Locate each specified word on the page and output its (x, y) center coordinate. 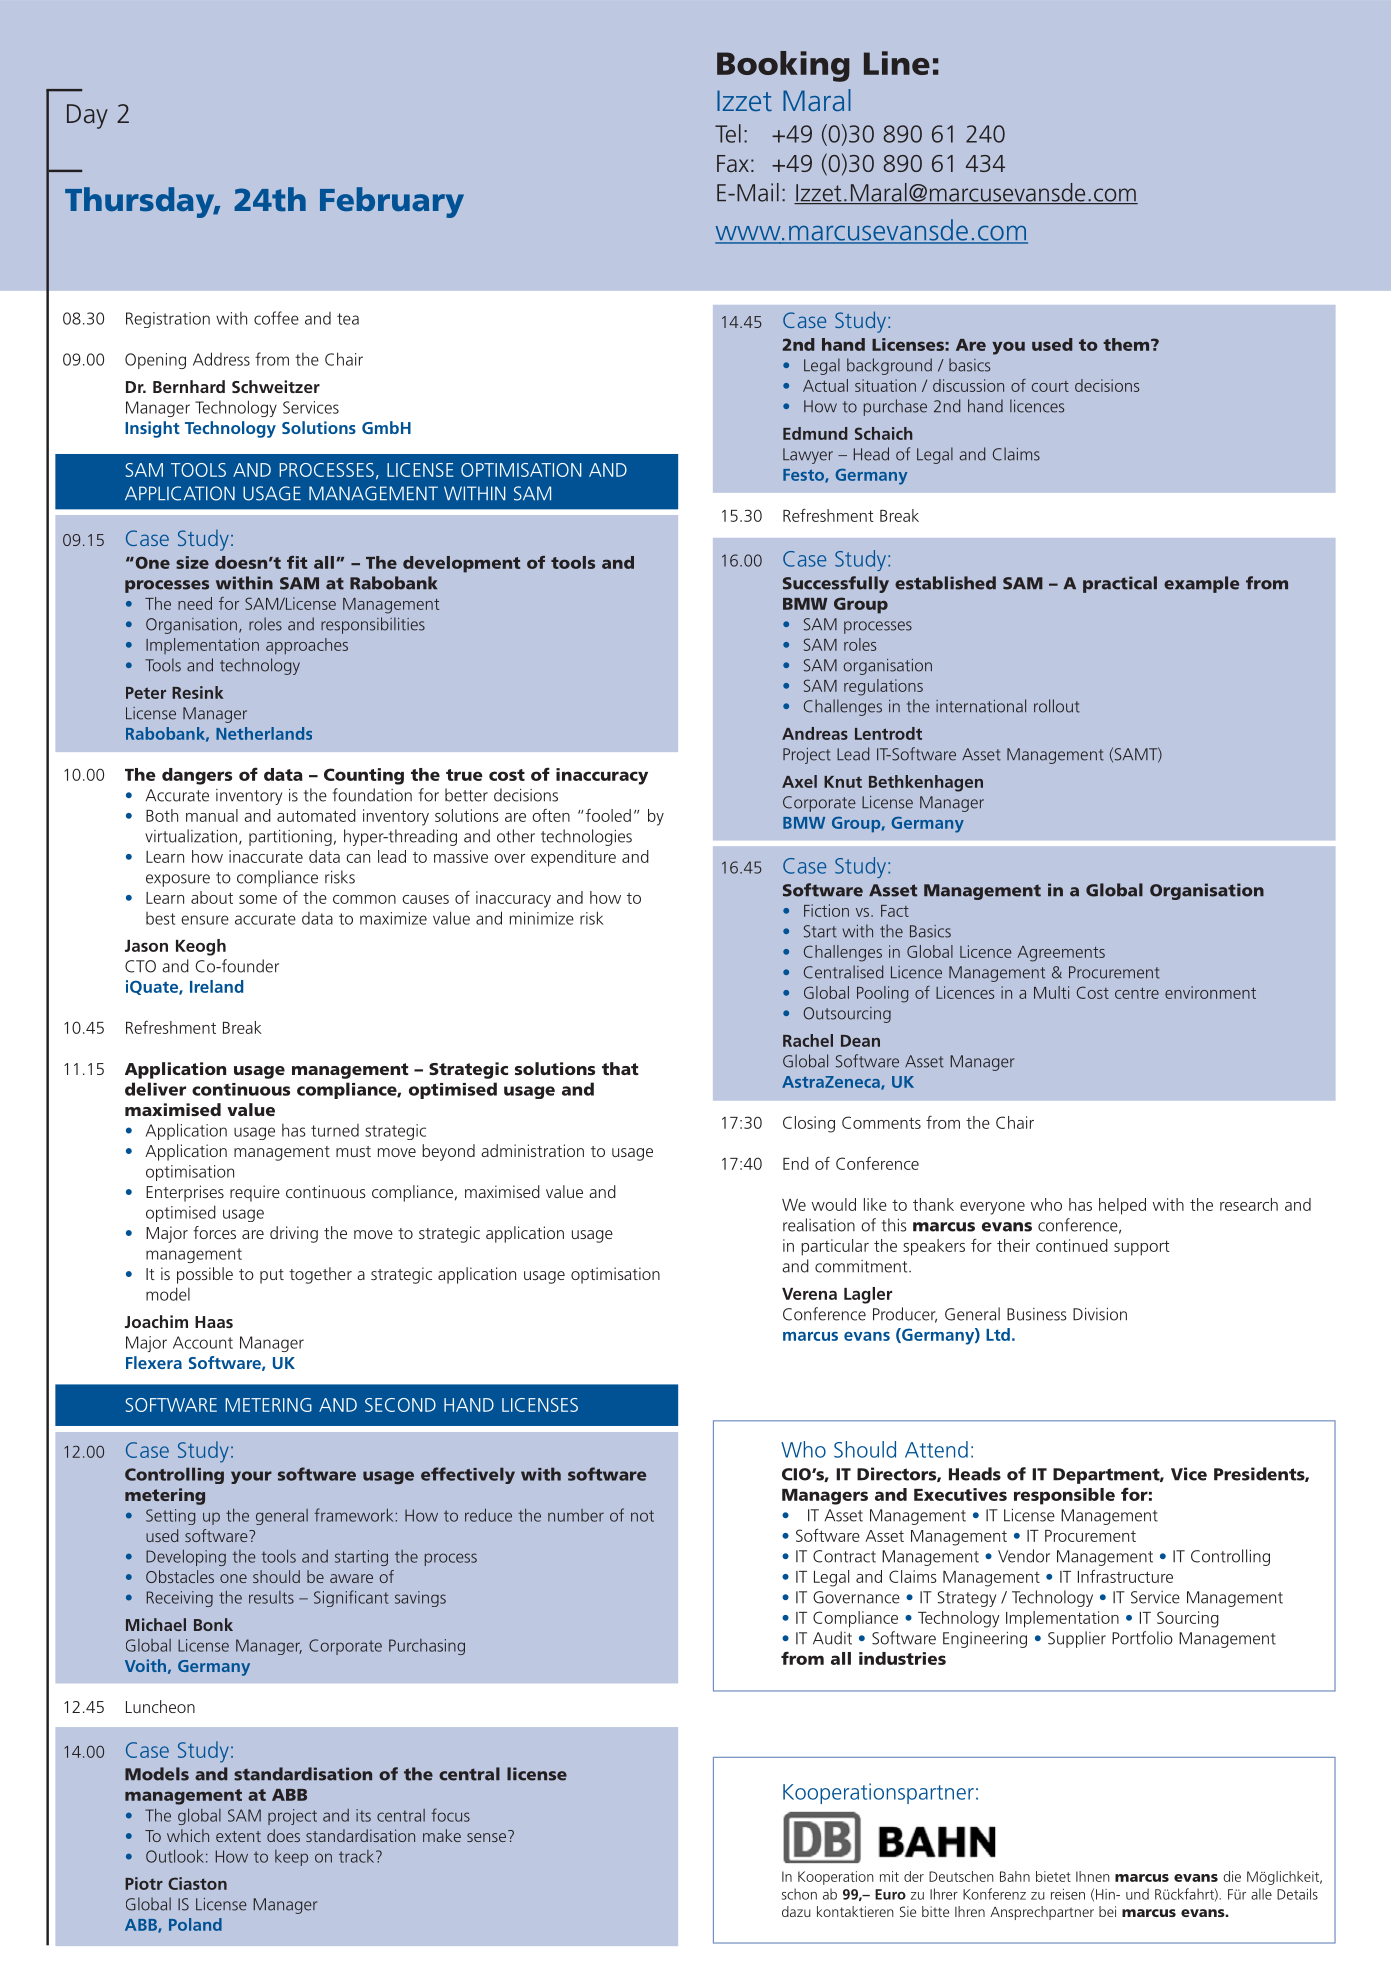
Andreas (815, 733)
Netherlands (264, 733)
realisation (819, 1225)
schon (799, 1894)
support (1142, 1248)
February (392, 202)
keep (291, 1858)
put (272, 1276)
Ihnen (1093, 1876)
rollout (1057, 706)
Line (897, 63)
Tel (728, 133)
